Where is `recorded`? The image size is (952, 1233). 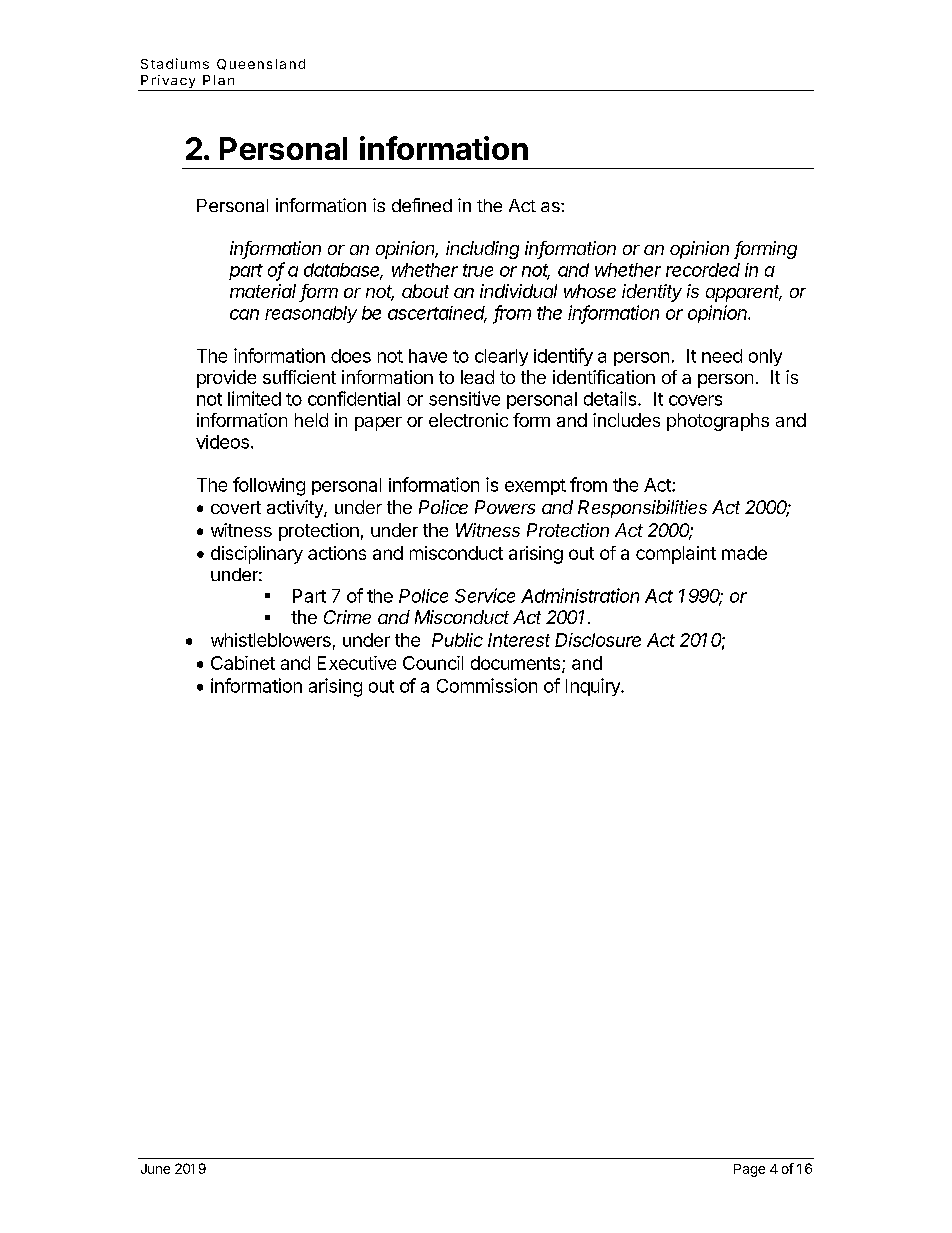
recorded is located at coordinates (703, 270).
